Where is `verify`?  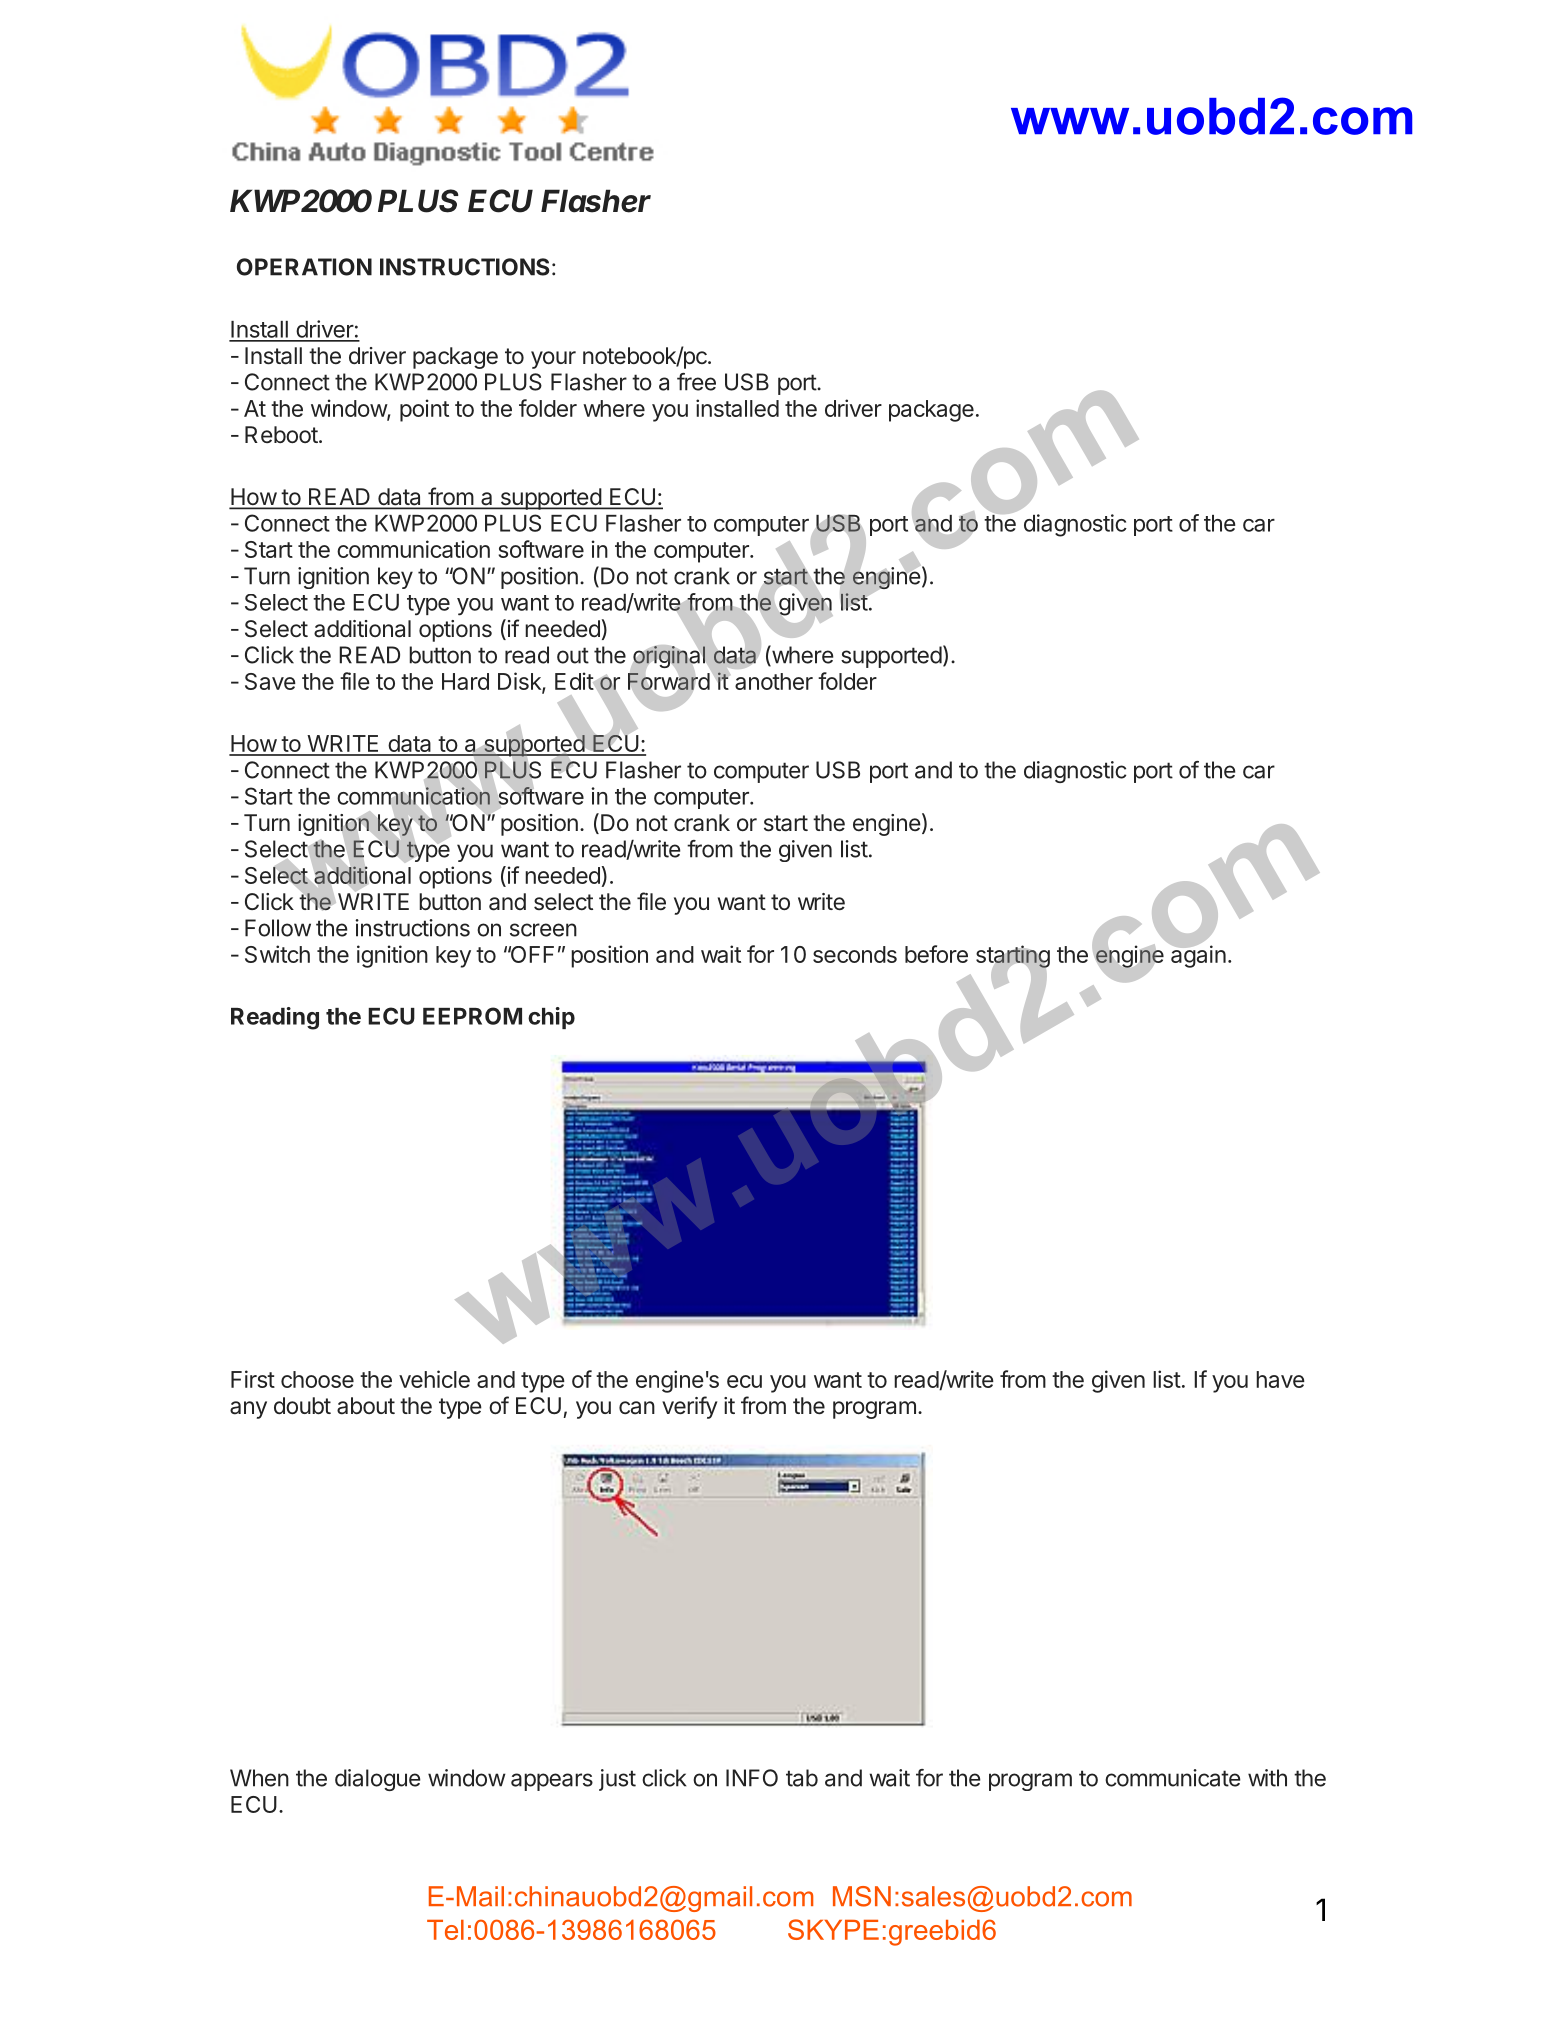
verify is located at coordinates (690, 1407).
